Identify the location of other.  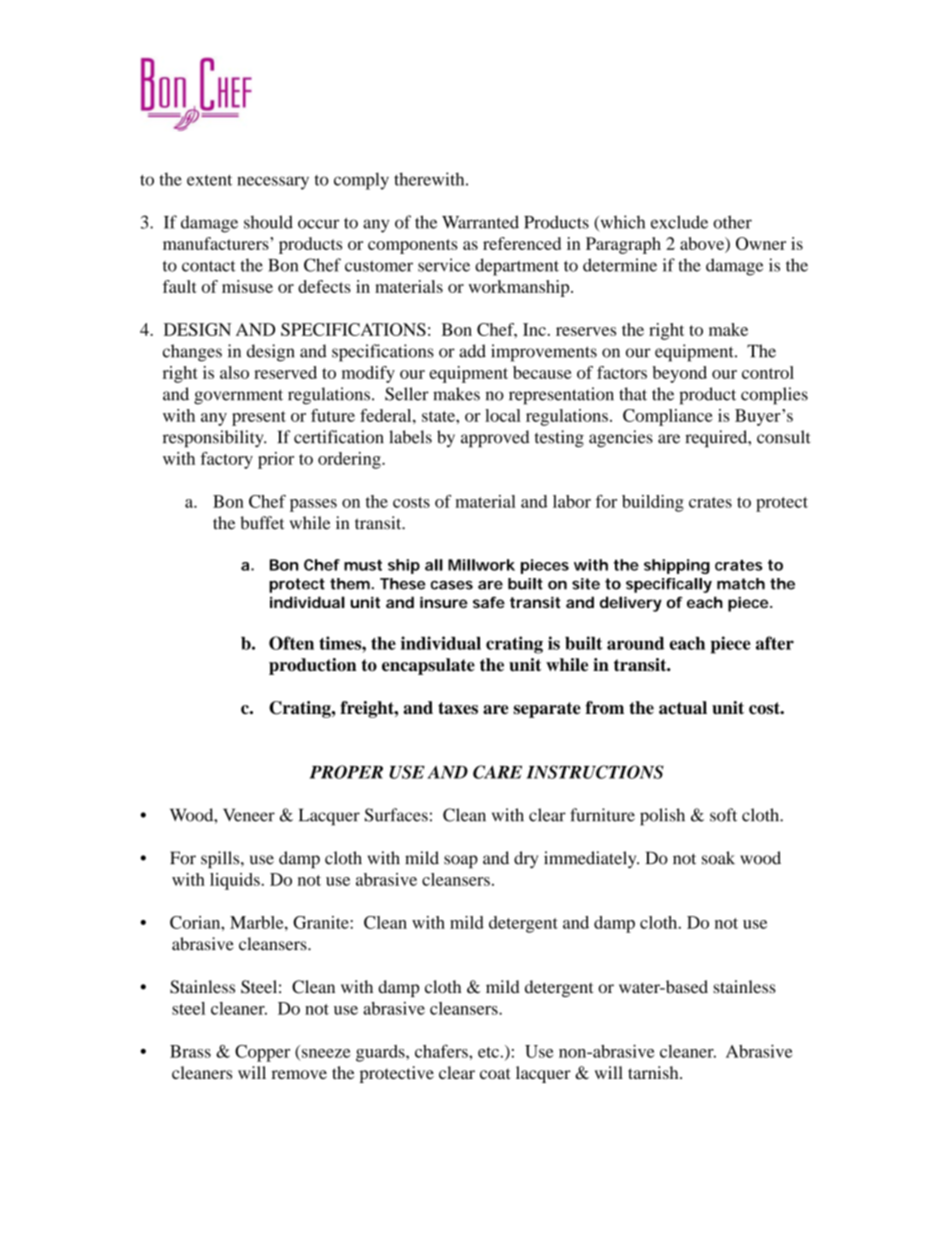
(732, 222).
